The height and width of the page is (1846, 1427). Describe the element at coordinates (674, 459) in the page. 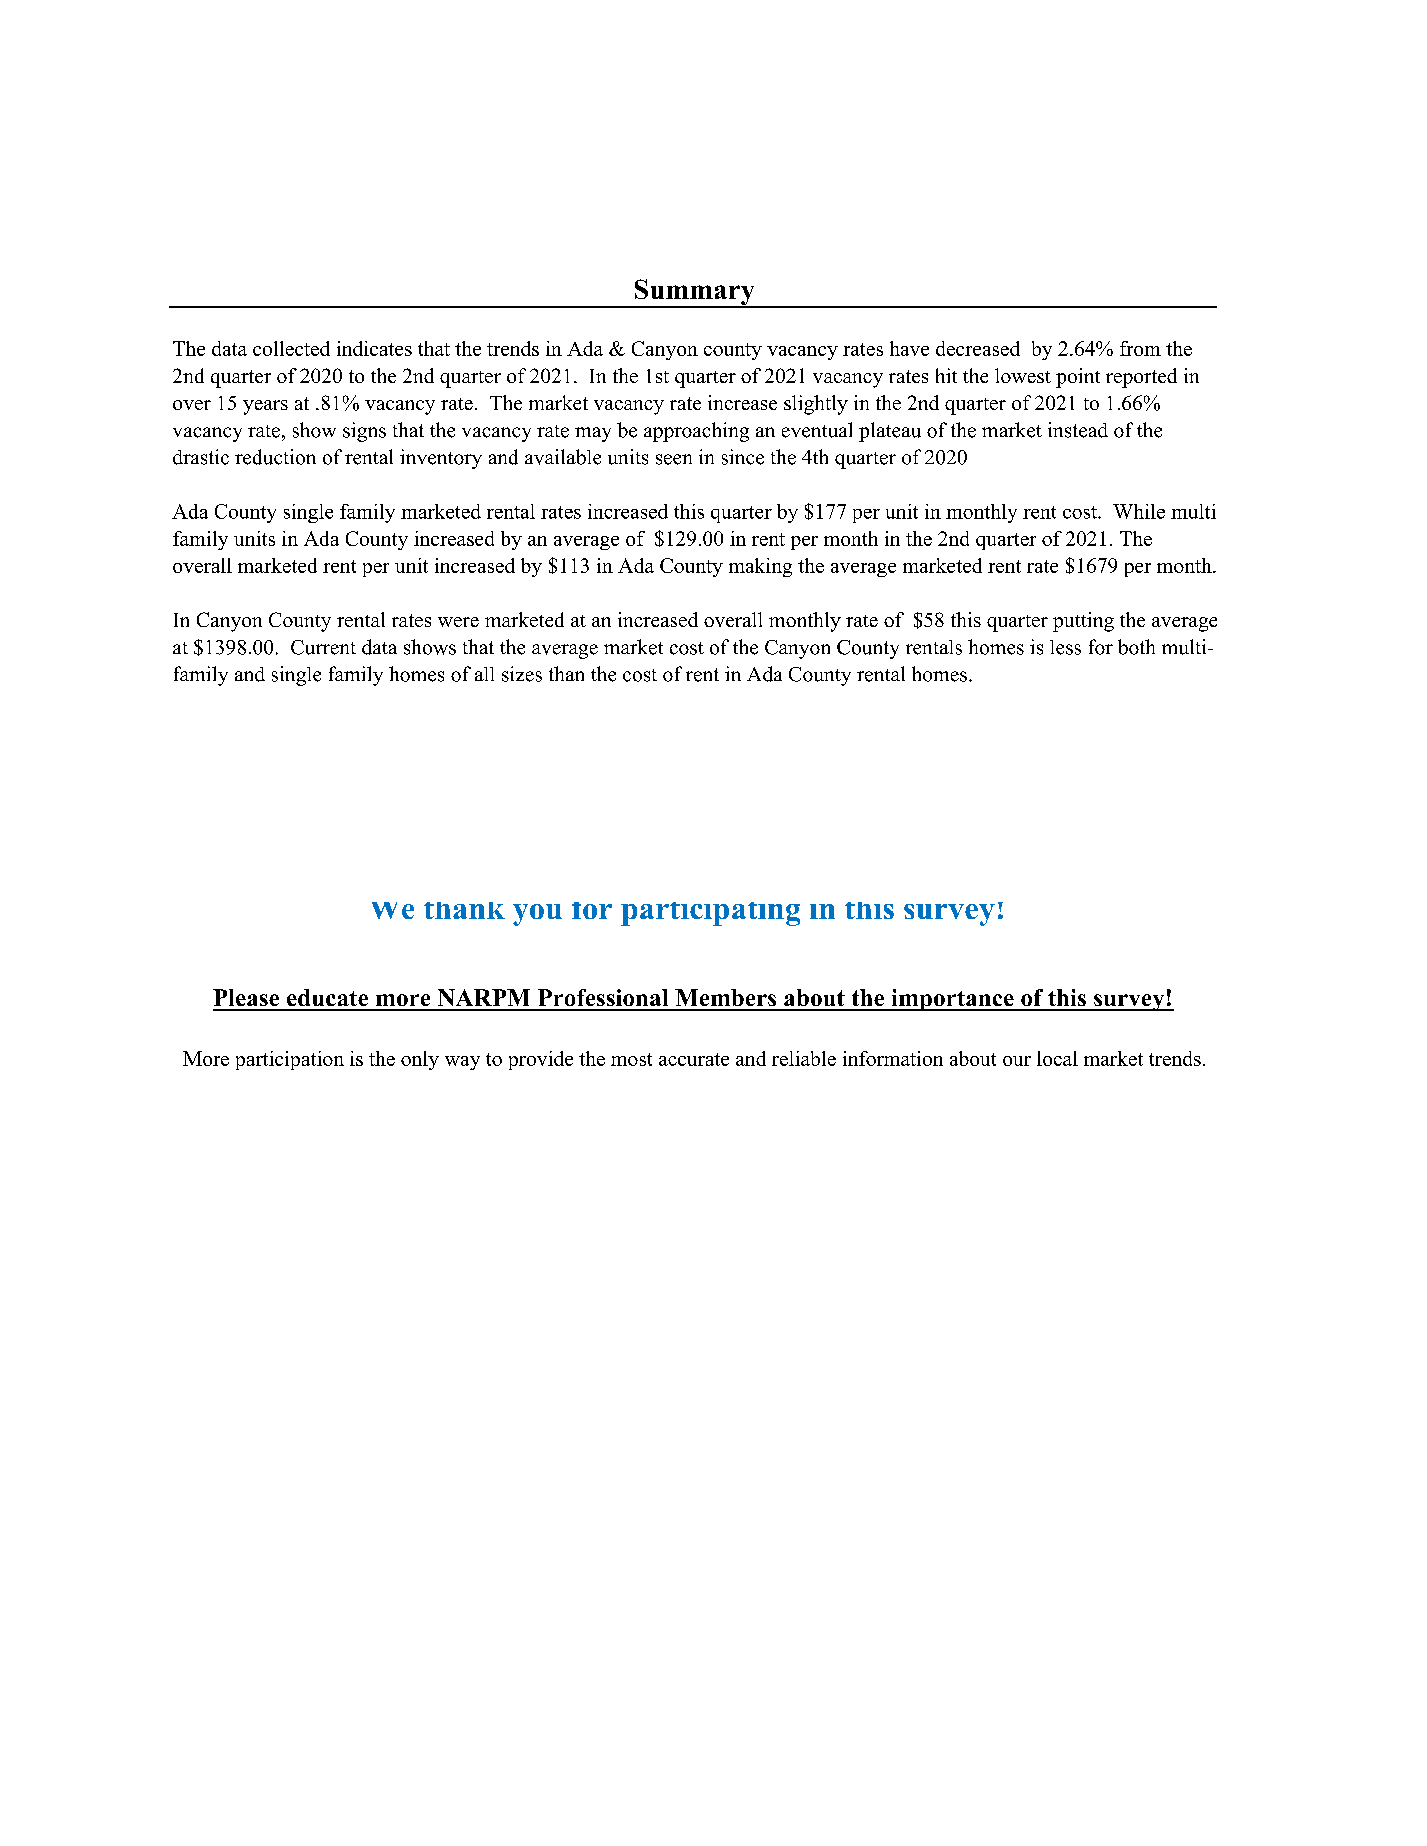

I see `seen` at that location.
